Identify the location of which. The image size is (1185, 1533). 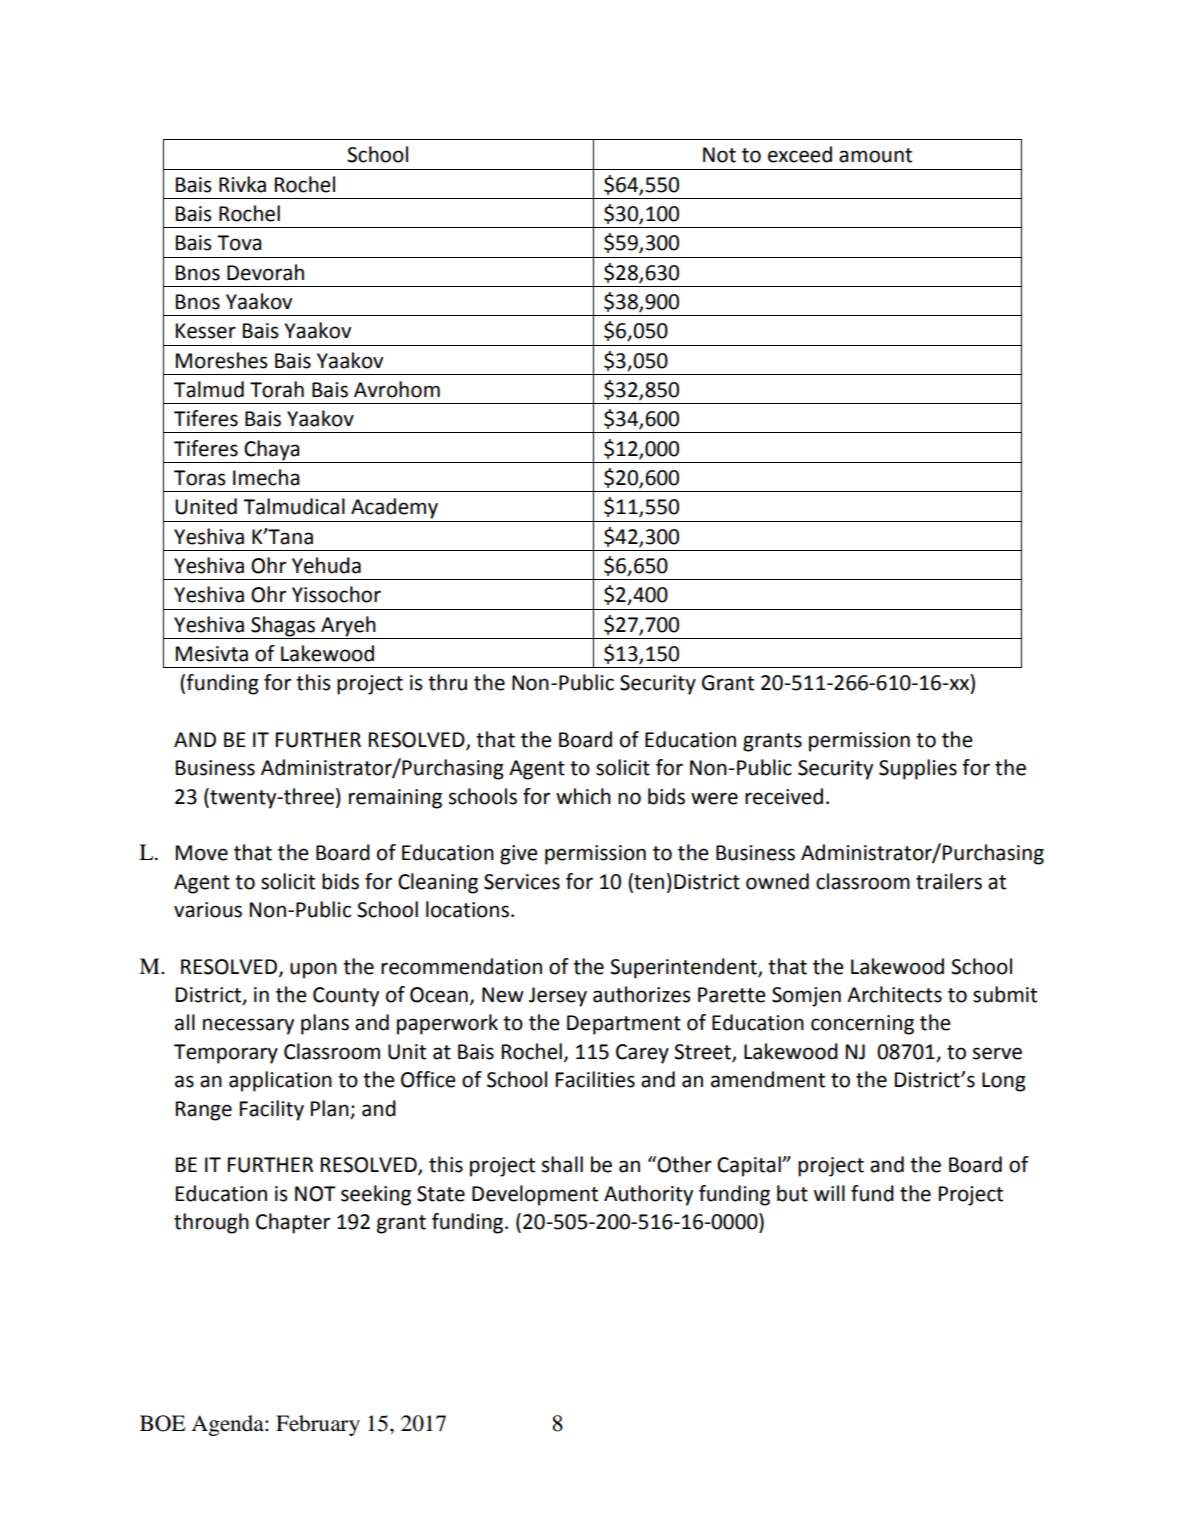
(583, 796).
